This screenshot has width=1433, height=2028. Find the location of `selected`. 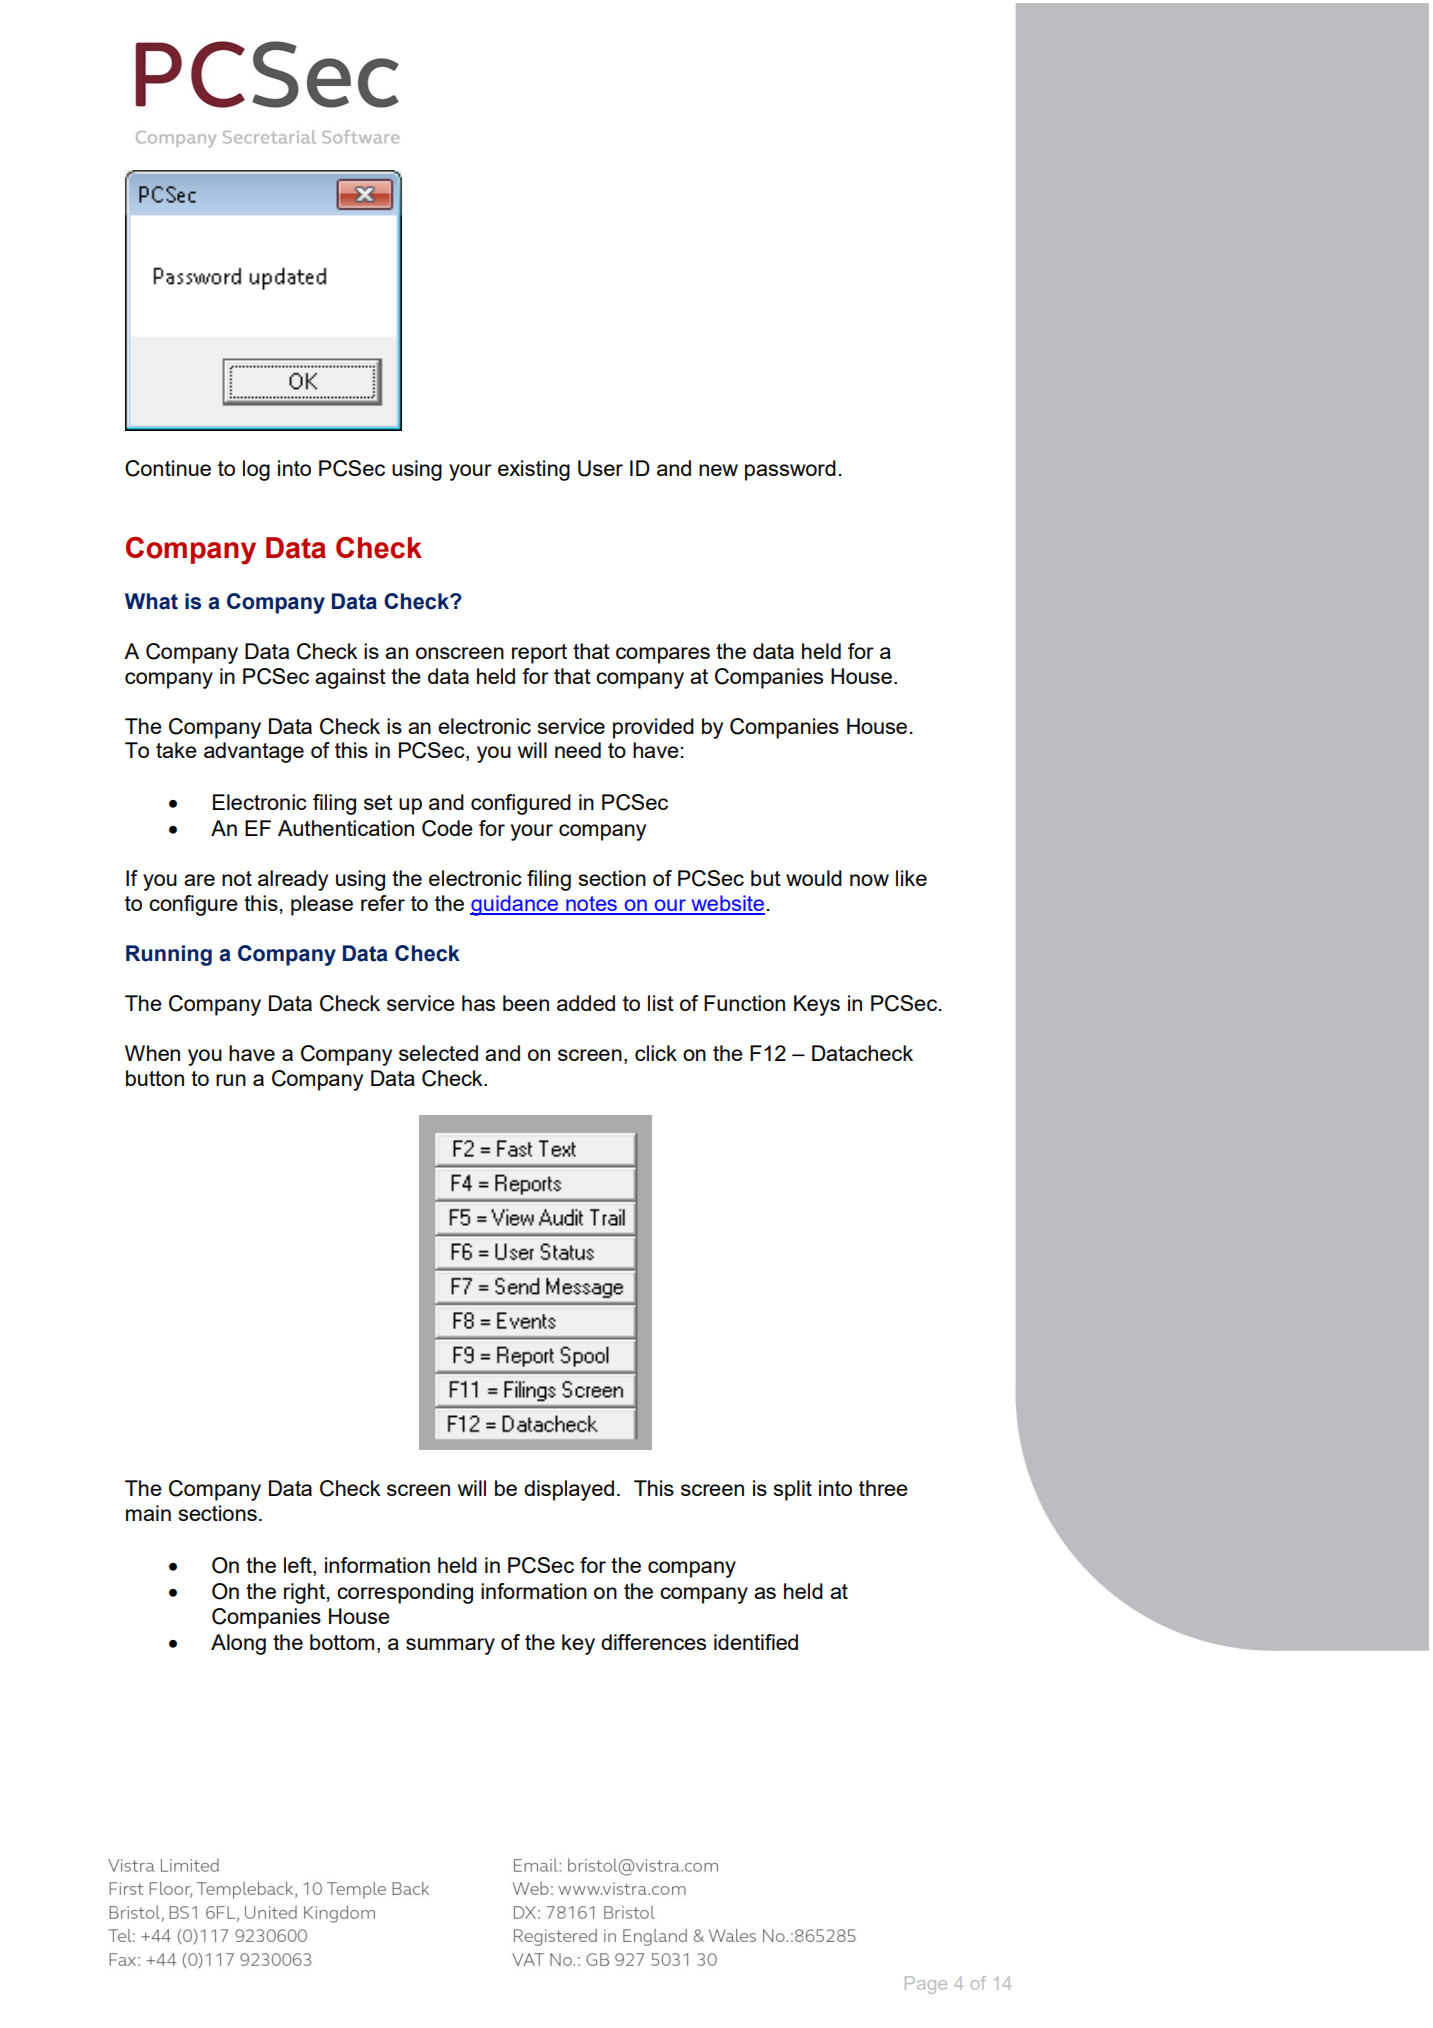

selected is located at coordinates (438, 1053).
